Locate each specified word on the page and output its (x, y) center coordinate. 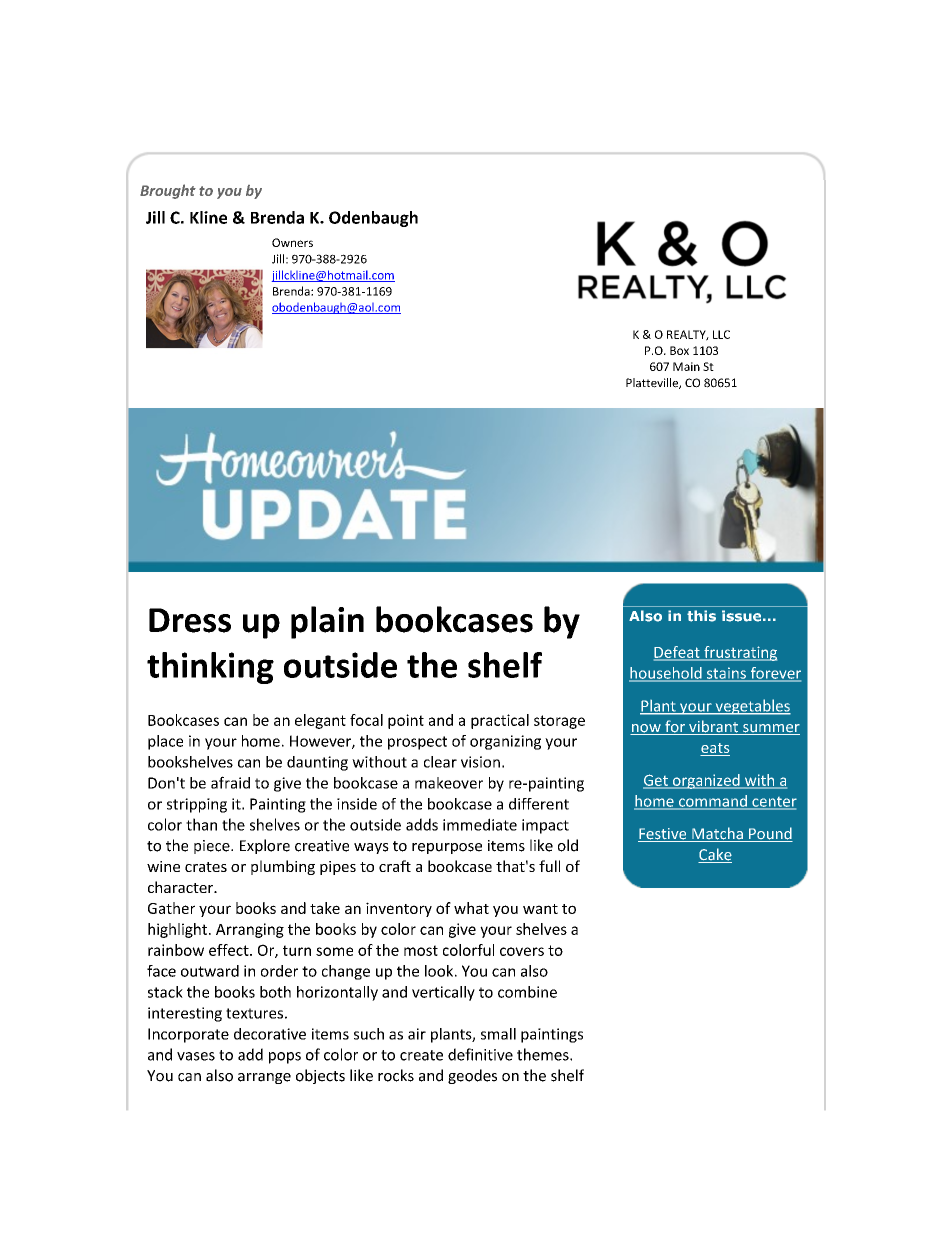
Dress (190, 620)
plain (327, 622)
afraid (230, 782)
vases (196, 1056)
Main (686, 366)
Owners (292, 242)
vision (480, 762)
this (701, 616)
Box (679, 350)
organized (706, 781)
